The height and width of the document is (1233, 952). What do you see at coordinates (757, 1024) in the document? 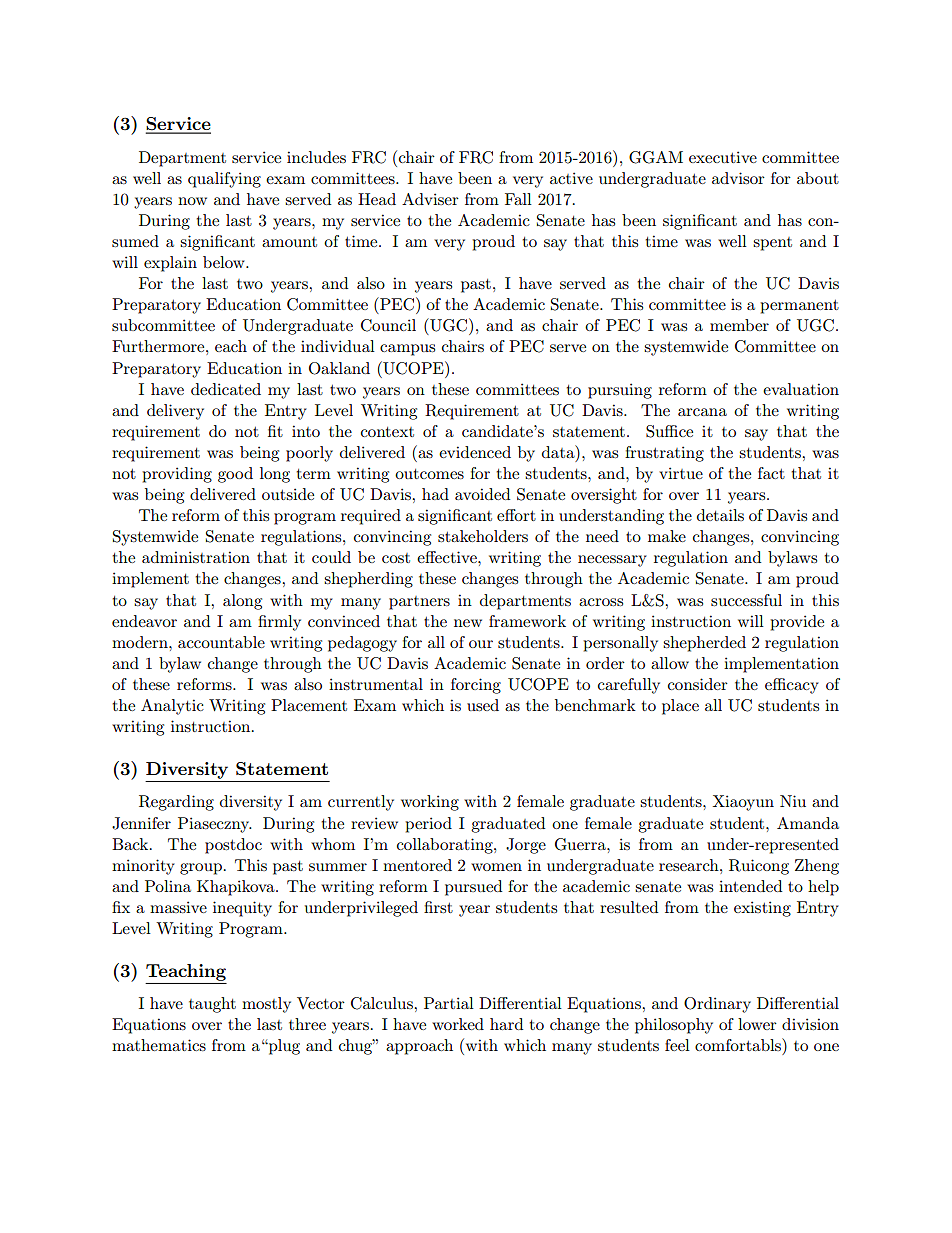
I see `lower` at bounding box center [757, 1024].
